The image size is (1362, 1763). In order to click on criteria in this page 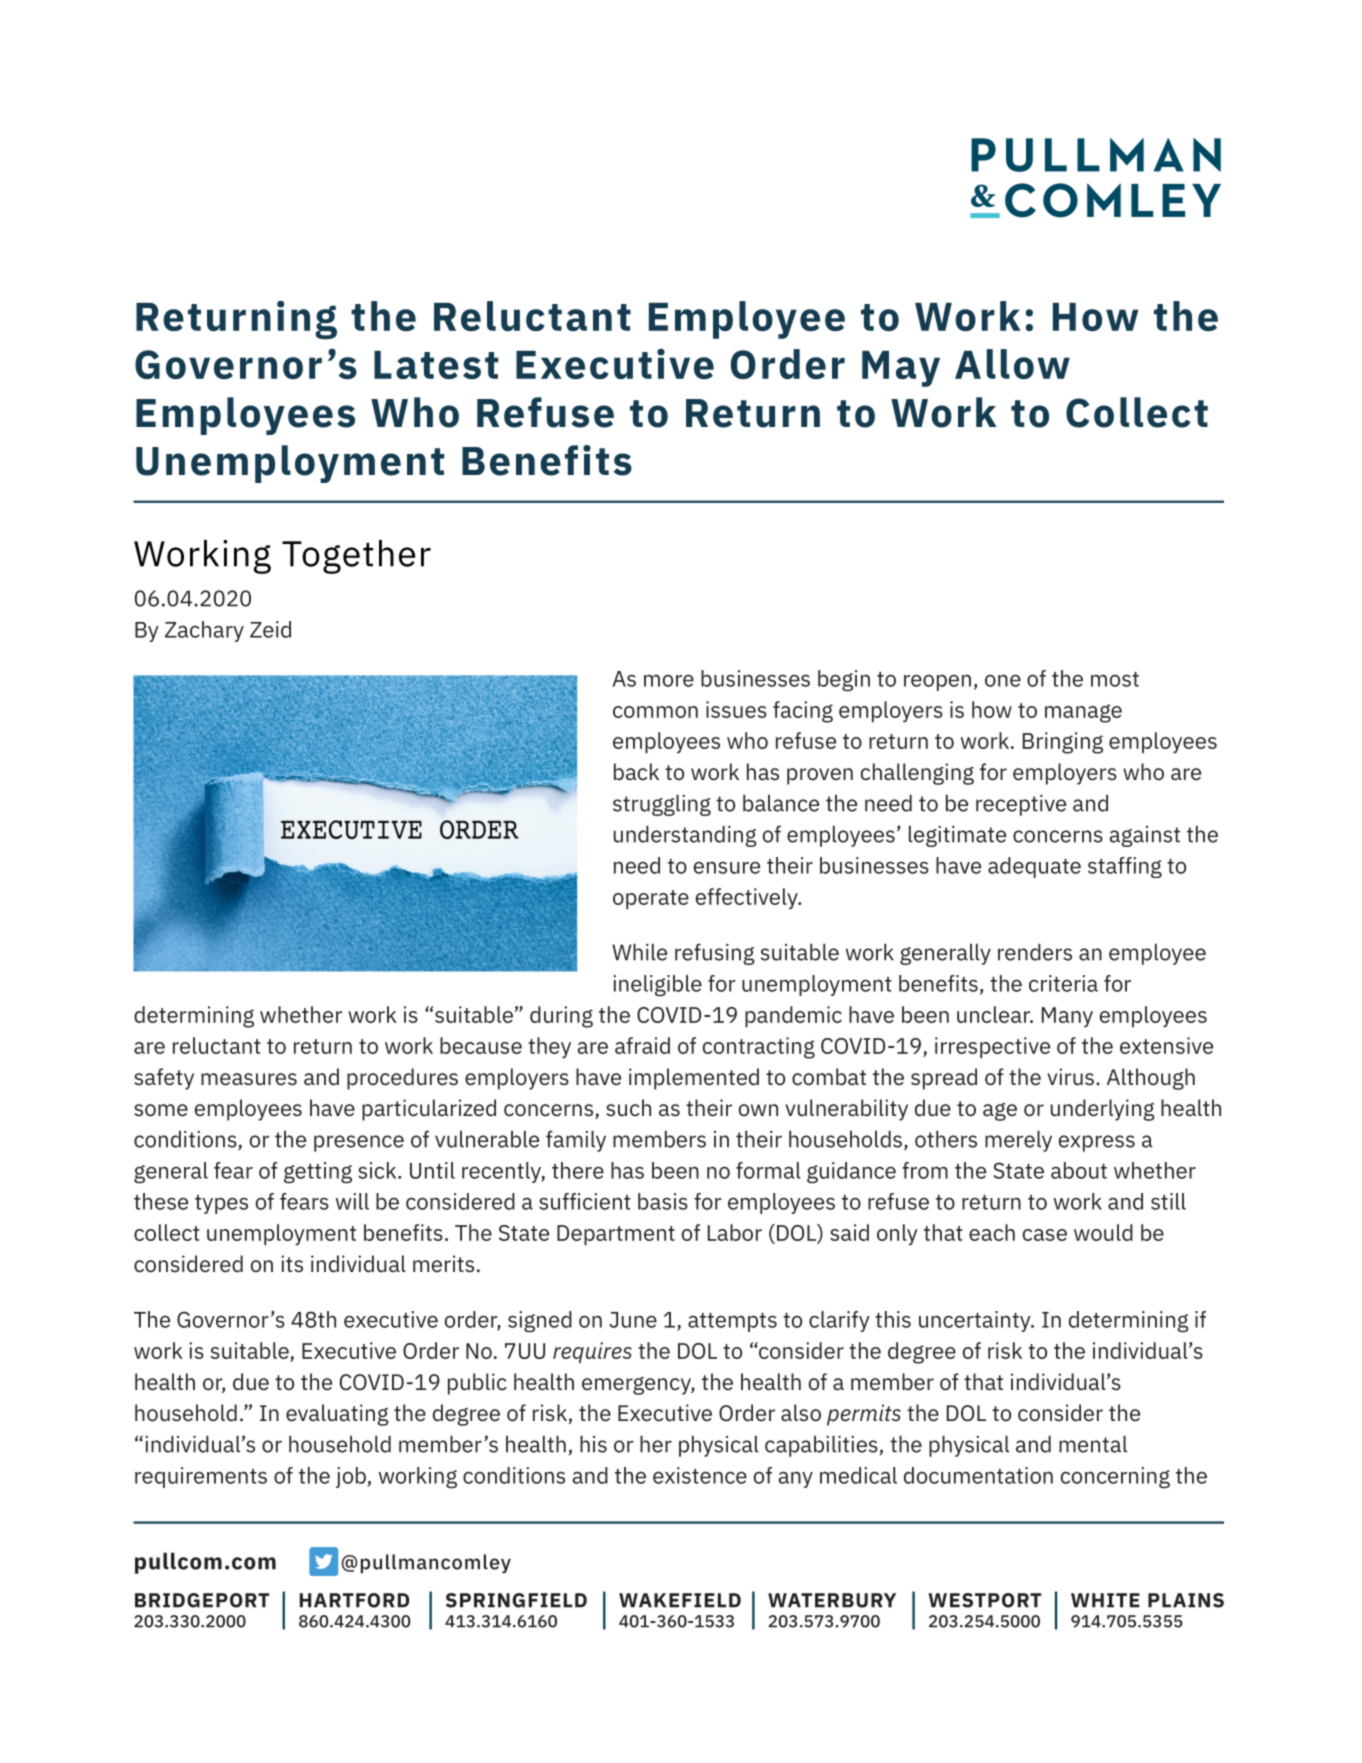, I will do `click(1063, 983)`.
